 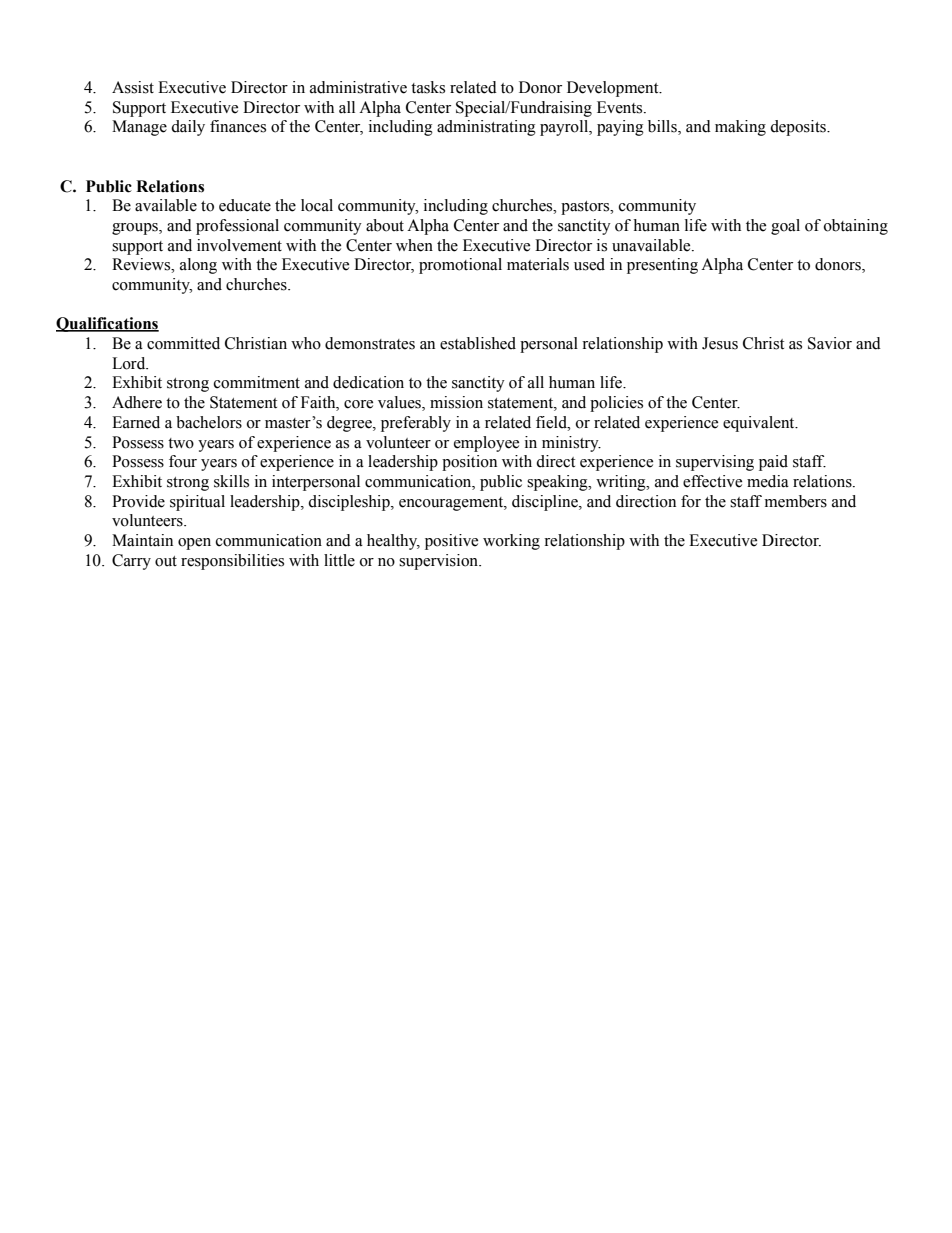 I want to click on tasks, so click(x=428, y=87).
